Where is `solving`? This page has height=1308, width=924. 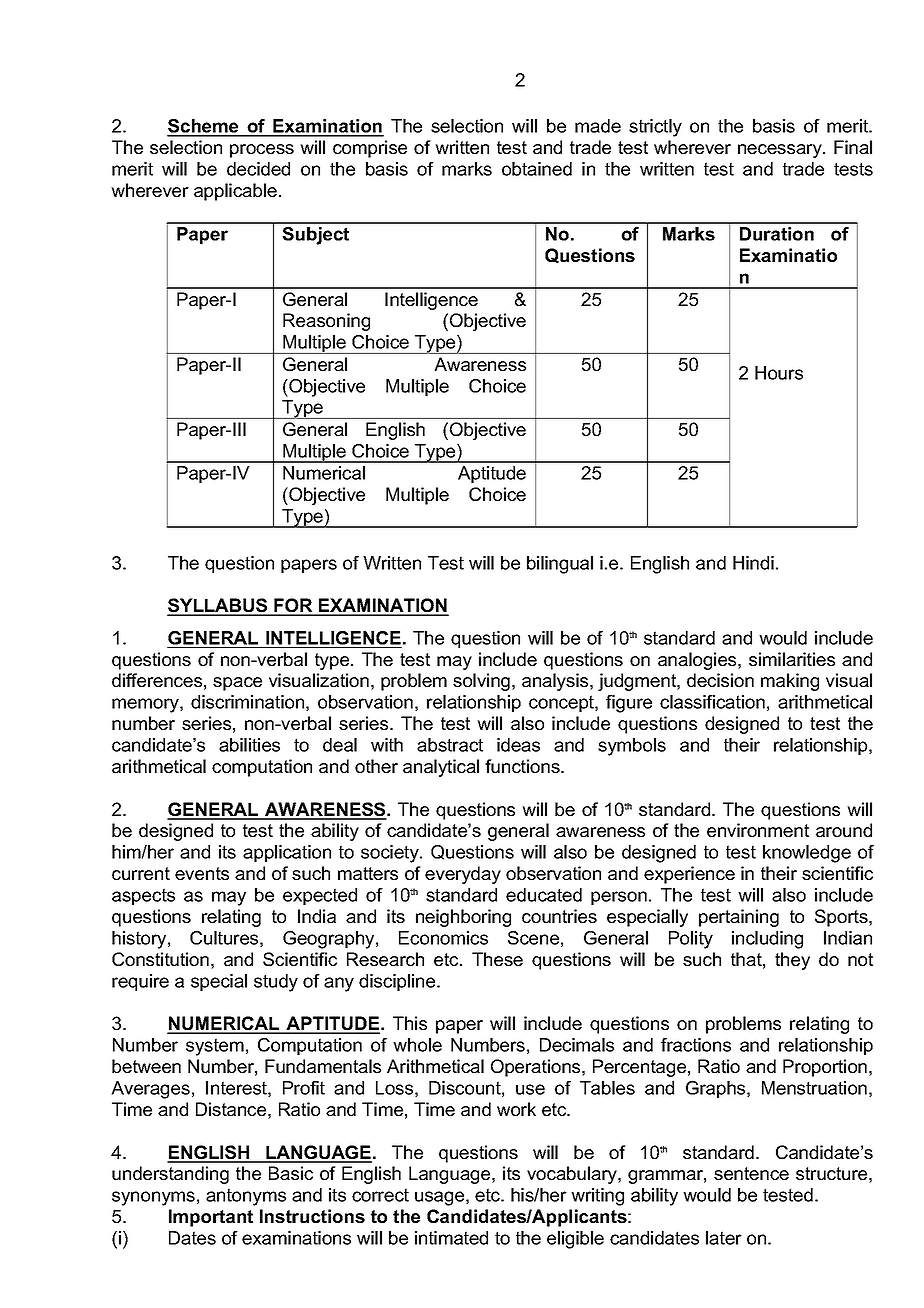
solving is located at coordinates (481, 682).
